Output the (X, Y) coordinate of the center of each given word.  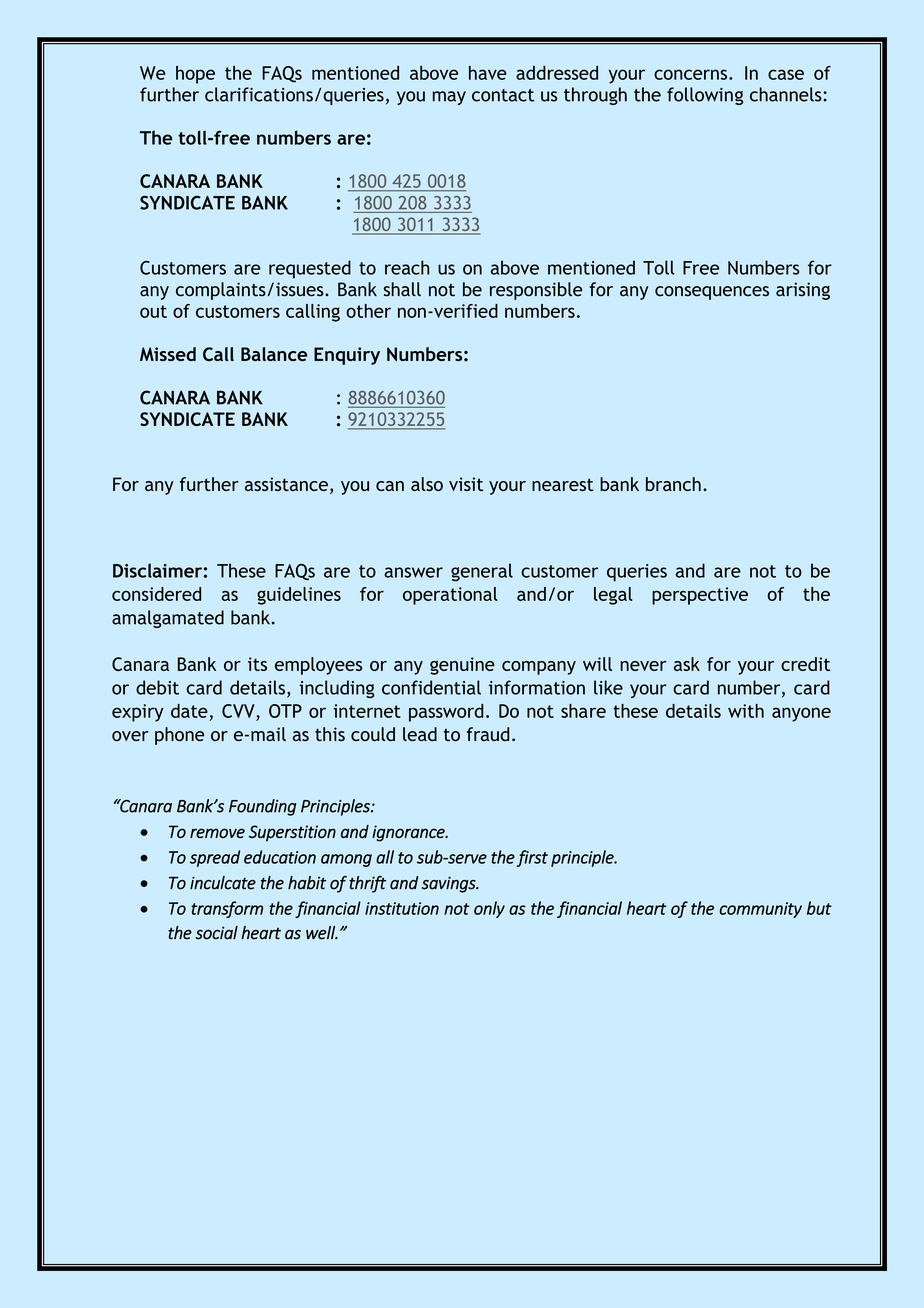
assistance (286, 484)
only (489, 909)
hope (195, 75)
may (449, 98)
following (705, 96)
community (760, 910)
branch (673, 484)
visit (466, 484)
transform (227, 909)
